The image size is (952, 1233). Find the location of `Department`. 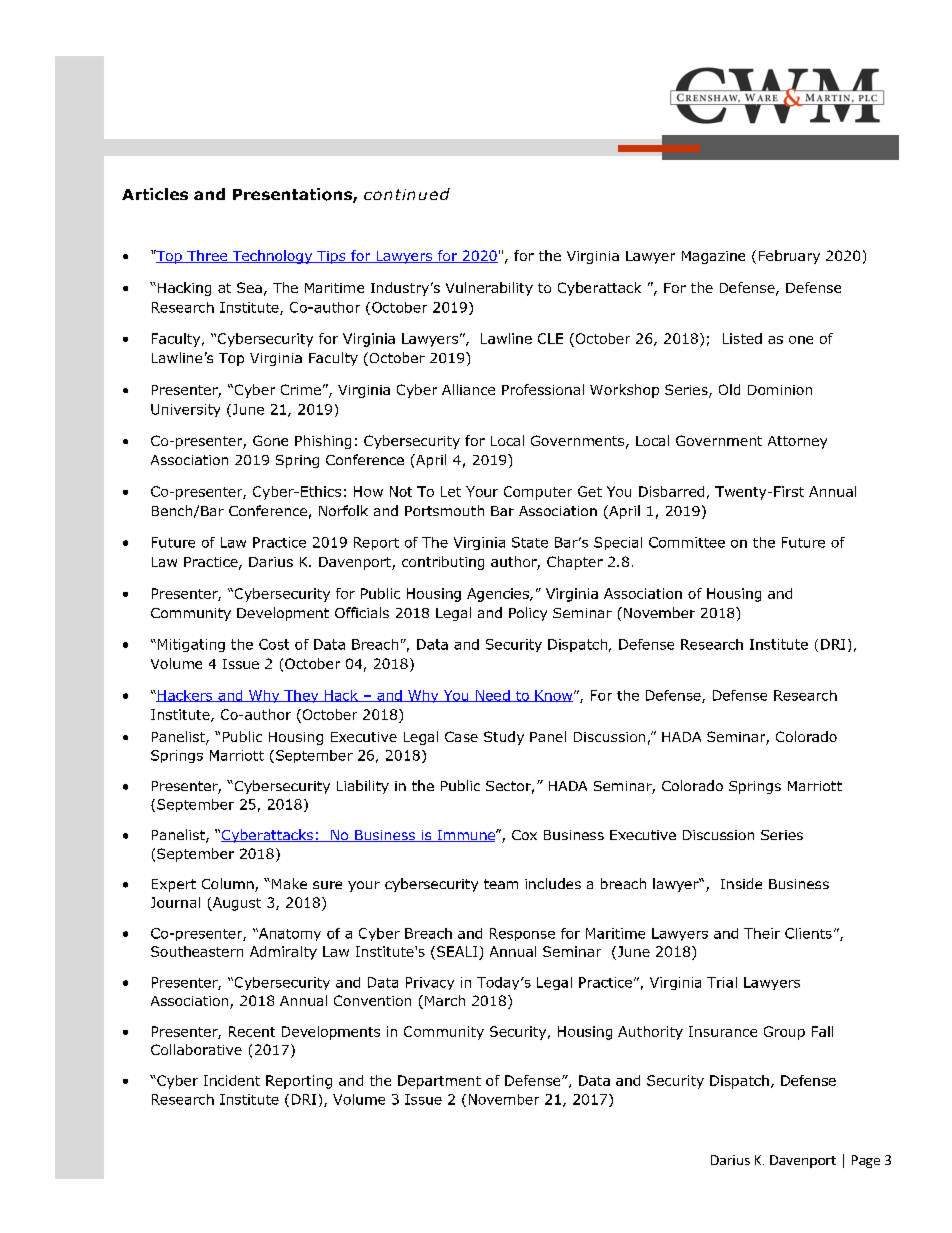

Department is located at coordinates (439, 1082).
